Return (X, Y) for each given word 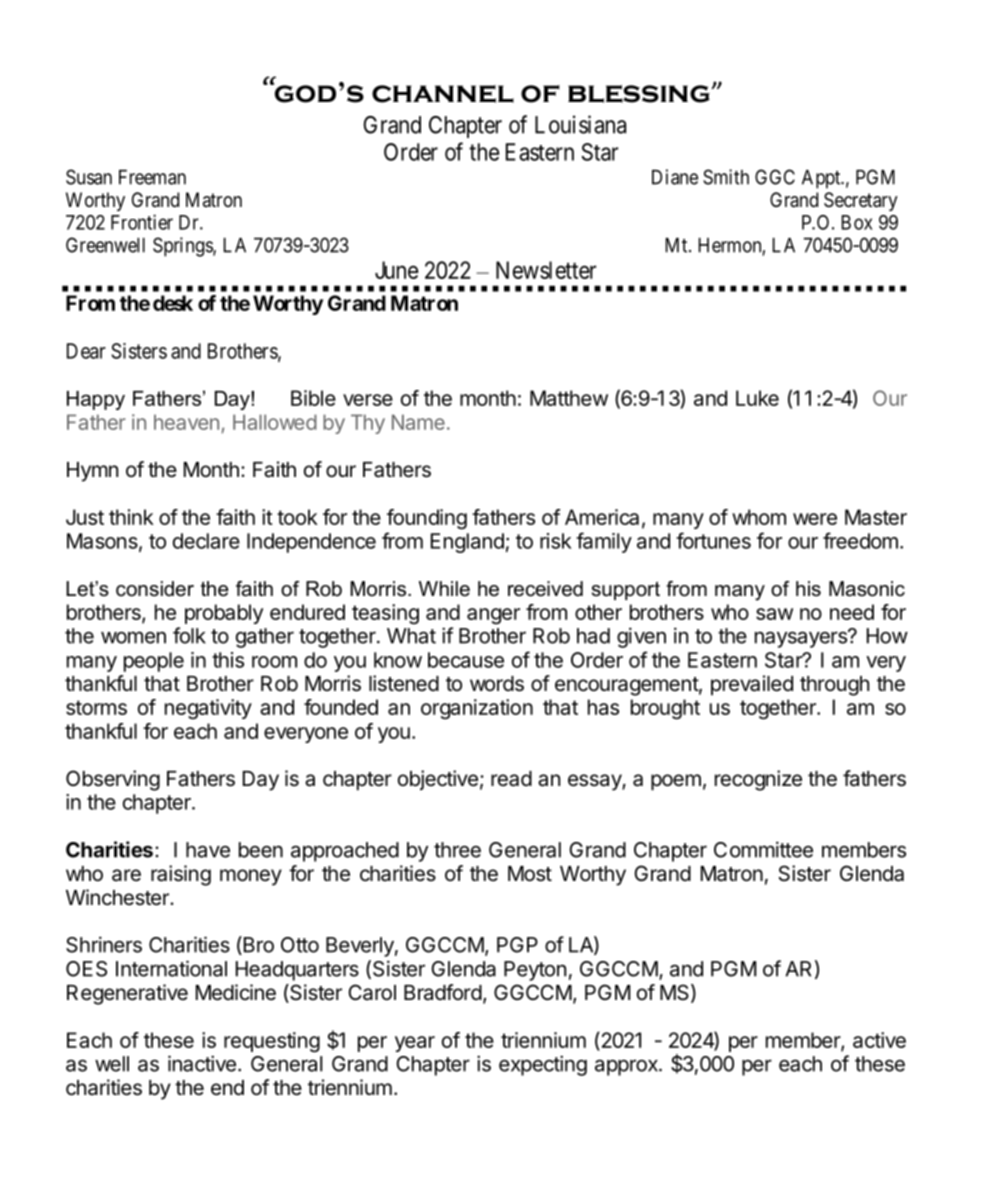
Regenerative (127, 994)
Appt (822, 179)
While (444, 589)
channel (443, 94)
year (415, 1044)
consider (155, 589)
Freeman (152, 177)
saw (774, 614)
